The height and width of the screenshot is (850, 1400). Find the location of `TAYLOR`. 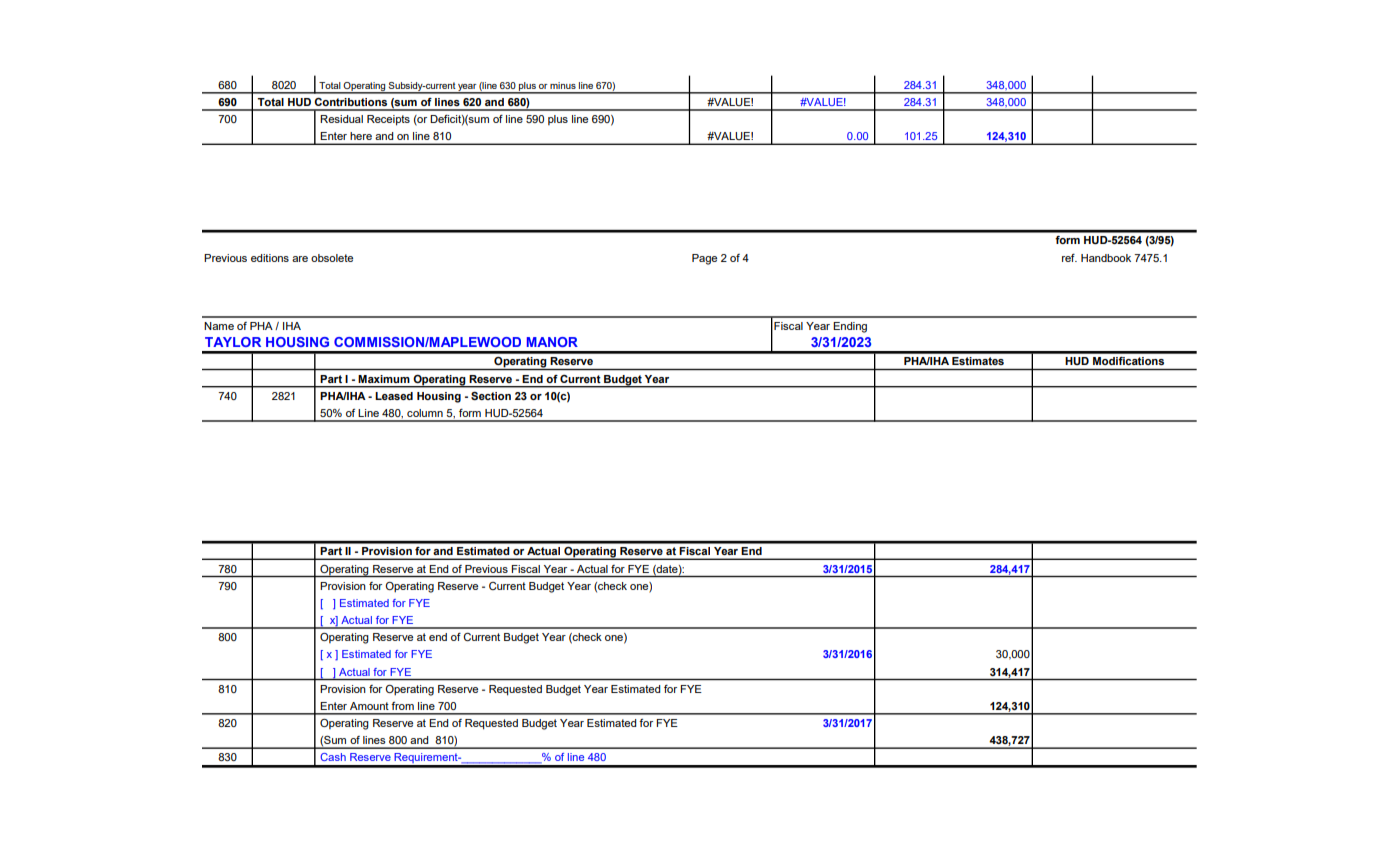

TAYLOR is located at coordinates (233, 342).
